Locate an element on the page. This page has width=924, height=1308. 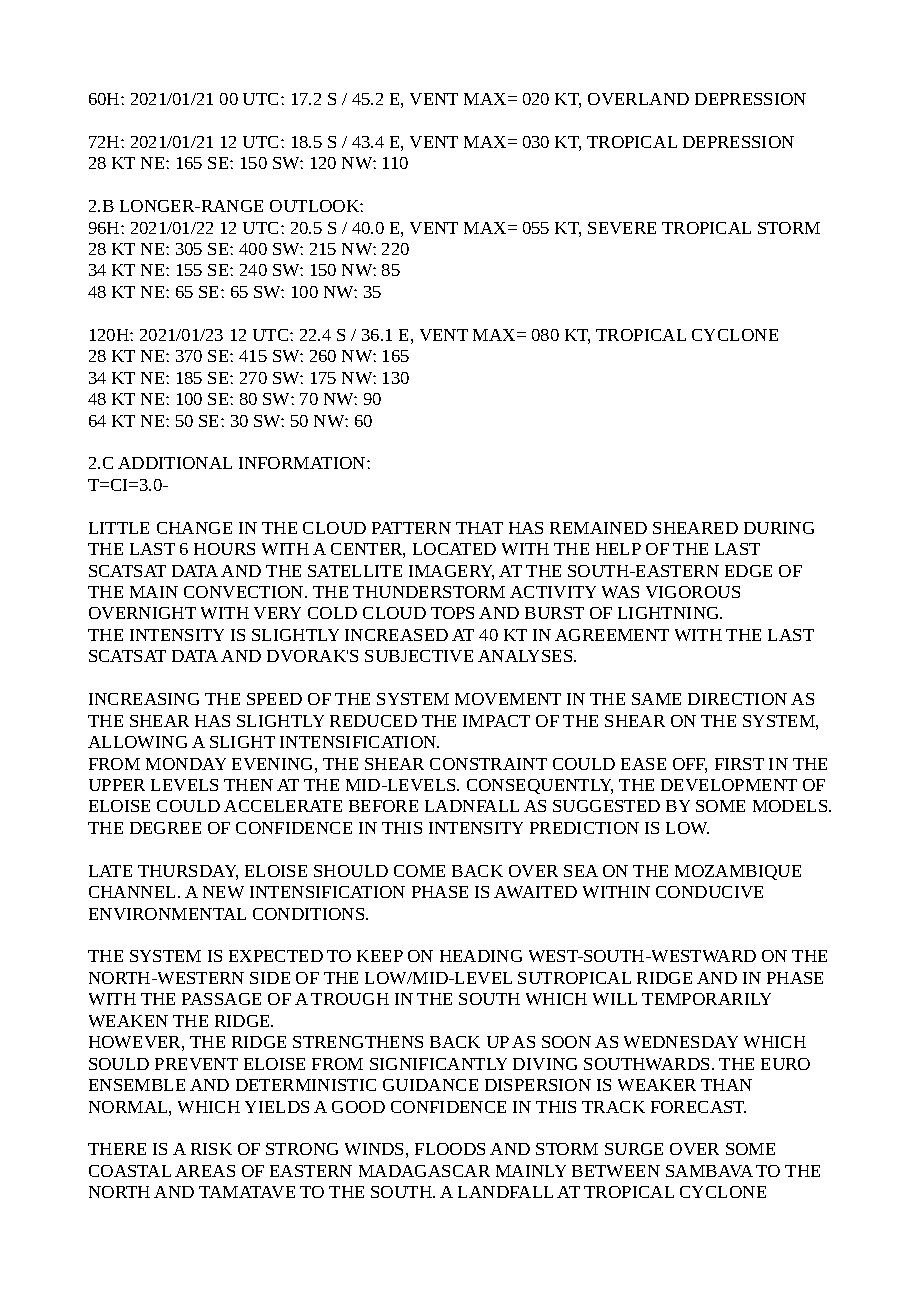
SAMBAVA is located at coordinates (709, 1171).
